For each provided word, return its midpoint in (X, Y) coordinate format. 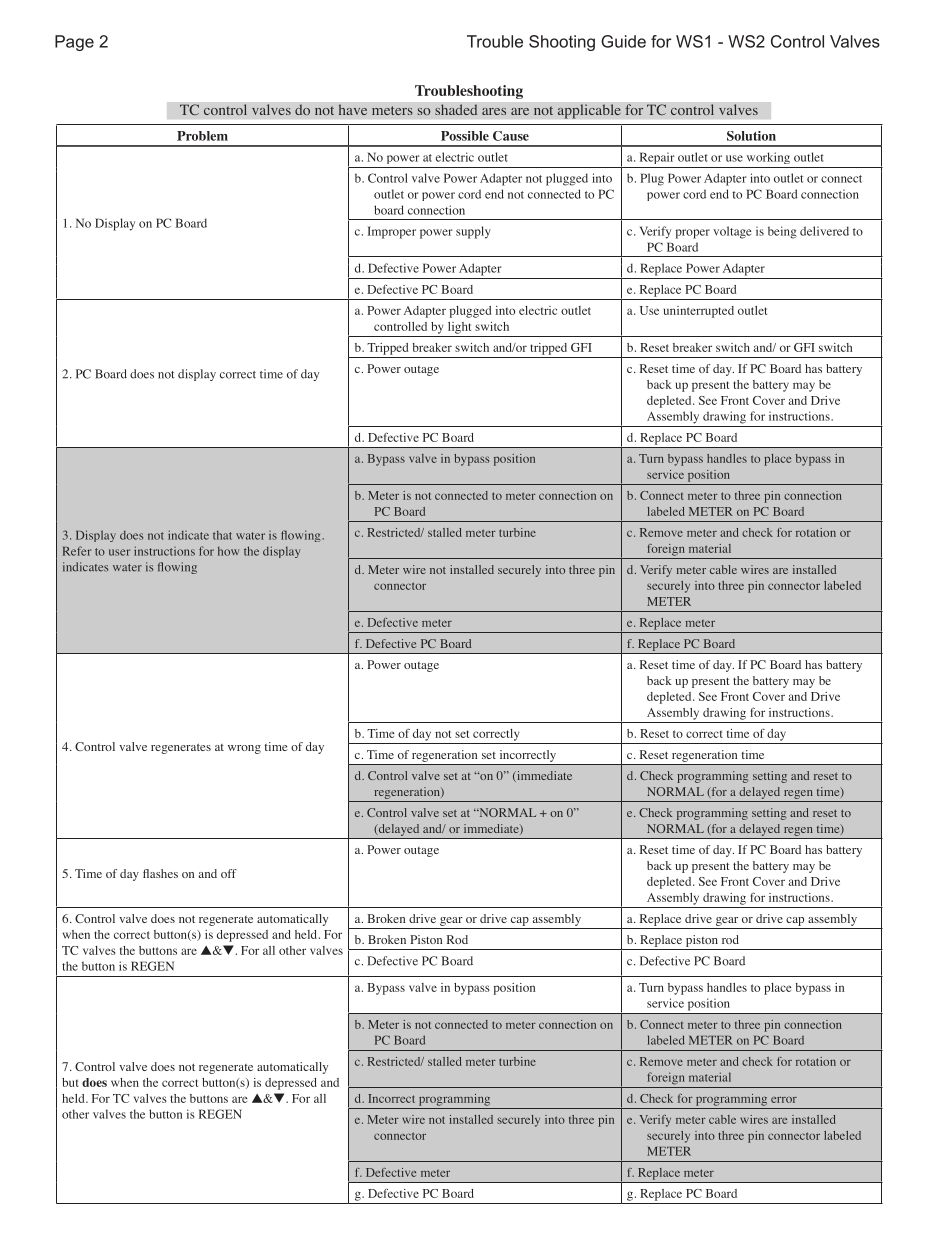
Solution (751, 136)
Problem (202, 136)
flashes (160, 873)
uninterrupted (699, 312)
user (119, 552)
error (784, 1100)
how (228, 551)
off (229, 873)
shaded (456, 110)
